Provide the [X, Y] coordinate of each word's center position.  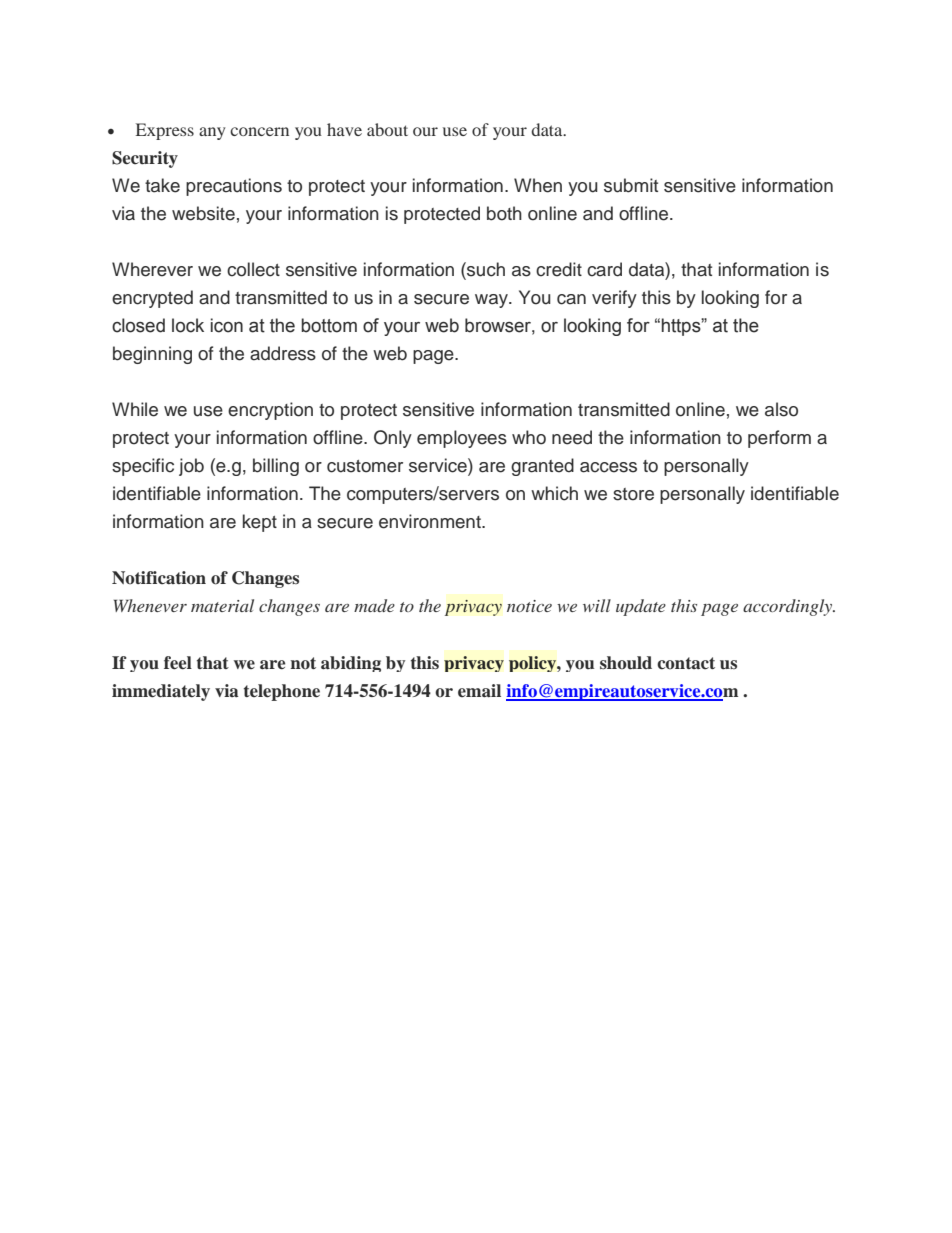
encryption [270, 411]
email [479, 691]
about [387, 129]
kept [260, 523]
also [781, 409]
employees [462, 439]
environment [431, 521]
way [492, 301]
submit [631, 185]
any [212, 133]
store [633, 494]
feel [178, 663]
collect [253, 269]
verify [614, 299]
